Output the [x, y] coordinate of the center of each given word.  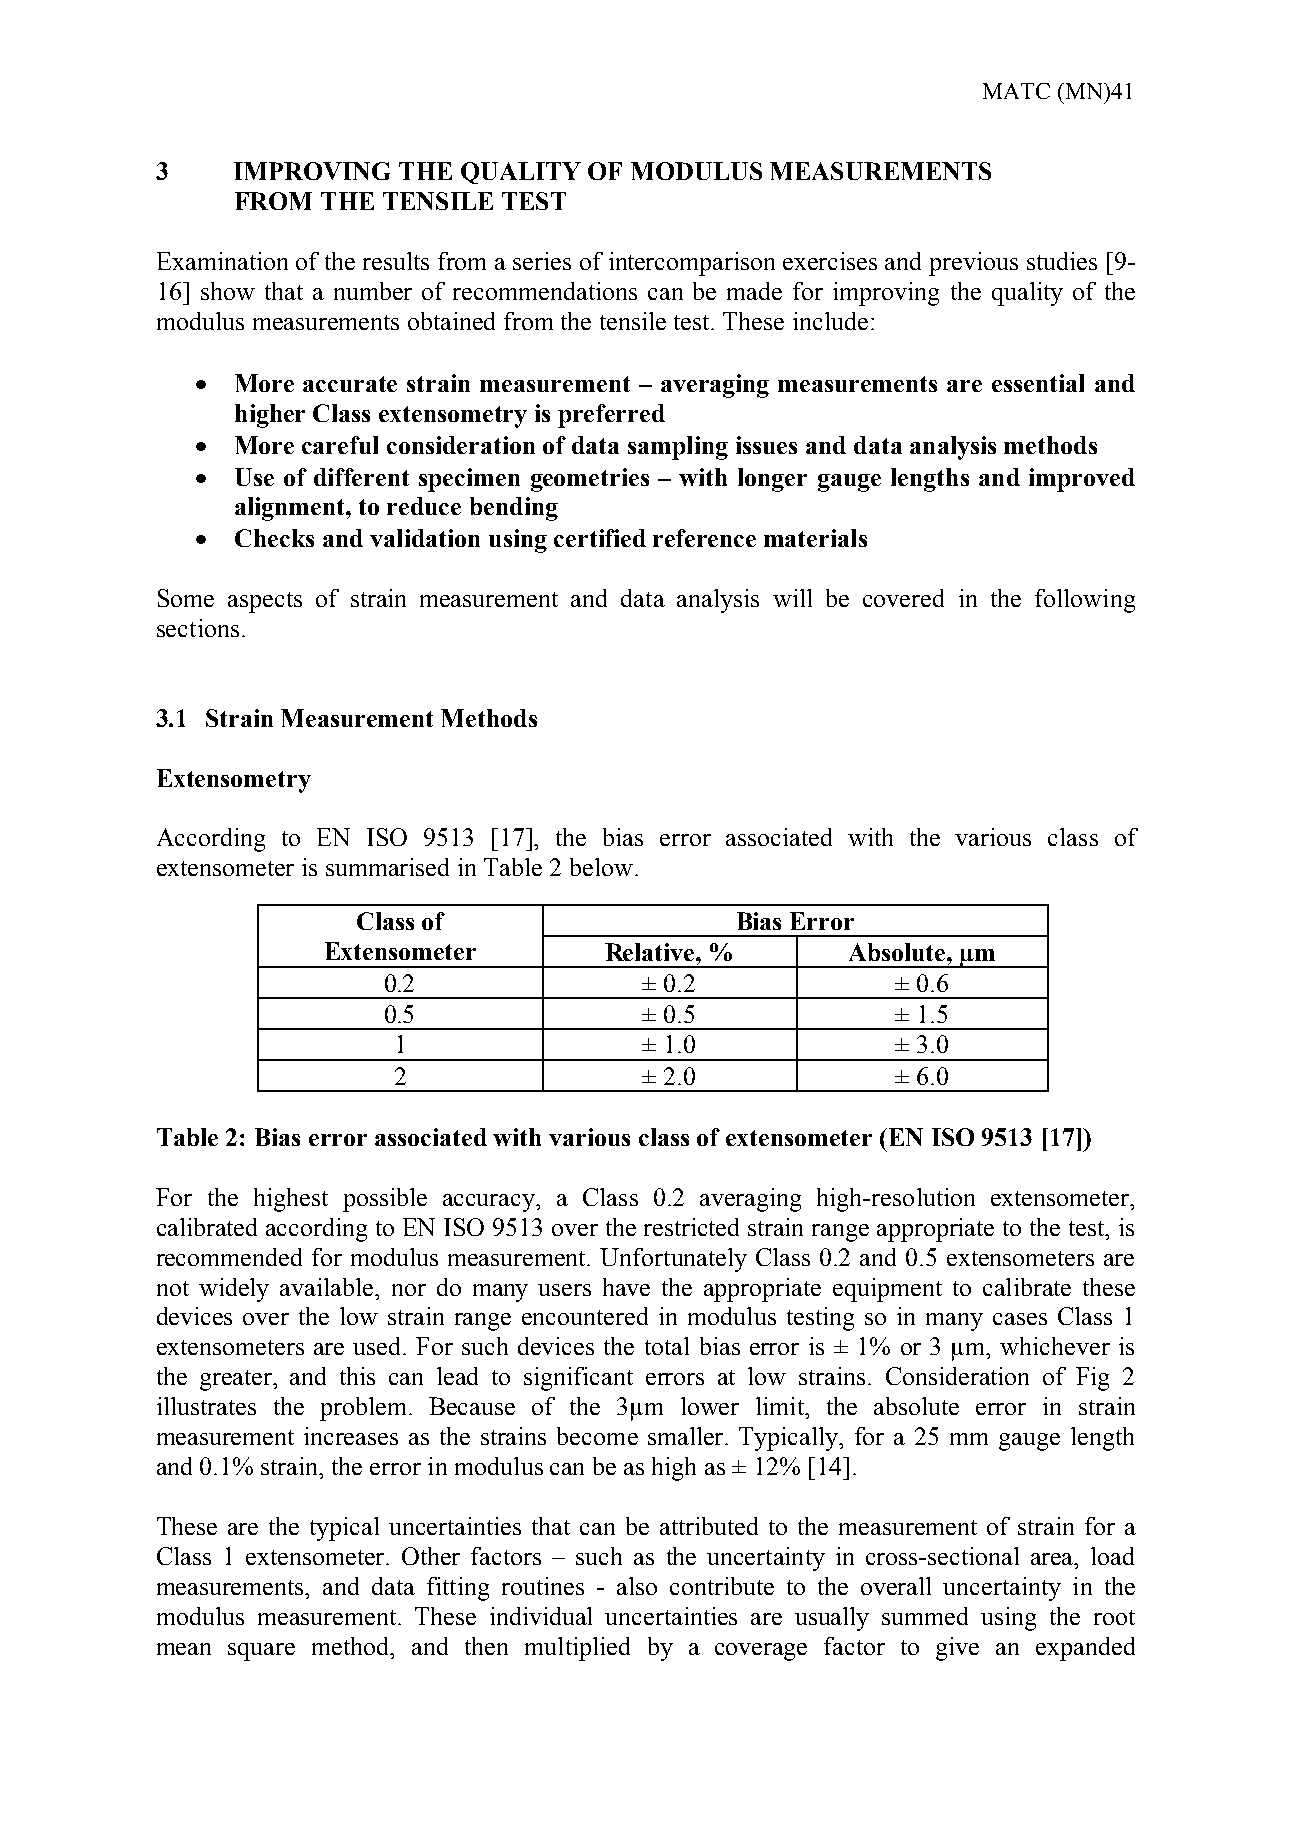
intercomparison [692, 264]
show [228, 291]
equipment [887, 1290]
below [603, 867]
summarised [387, 867]
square [261, 1652]
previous [973, 264]
